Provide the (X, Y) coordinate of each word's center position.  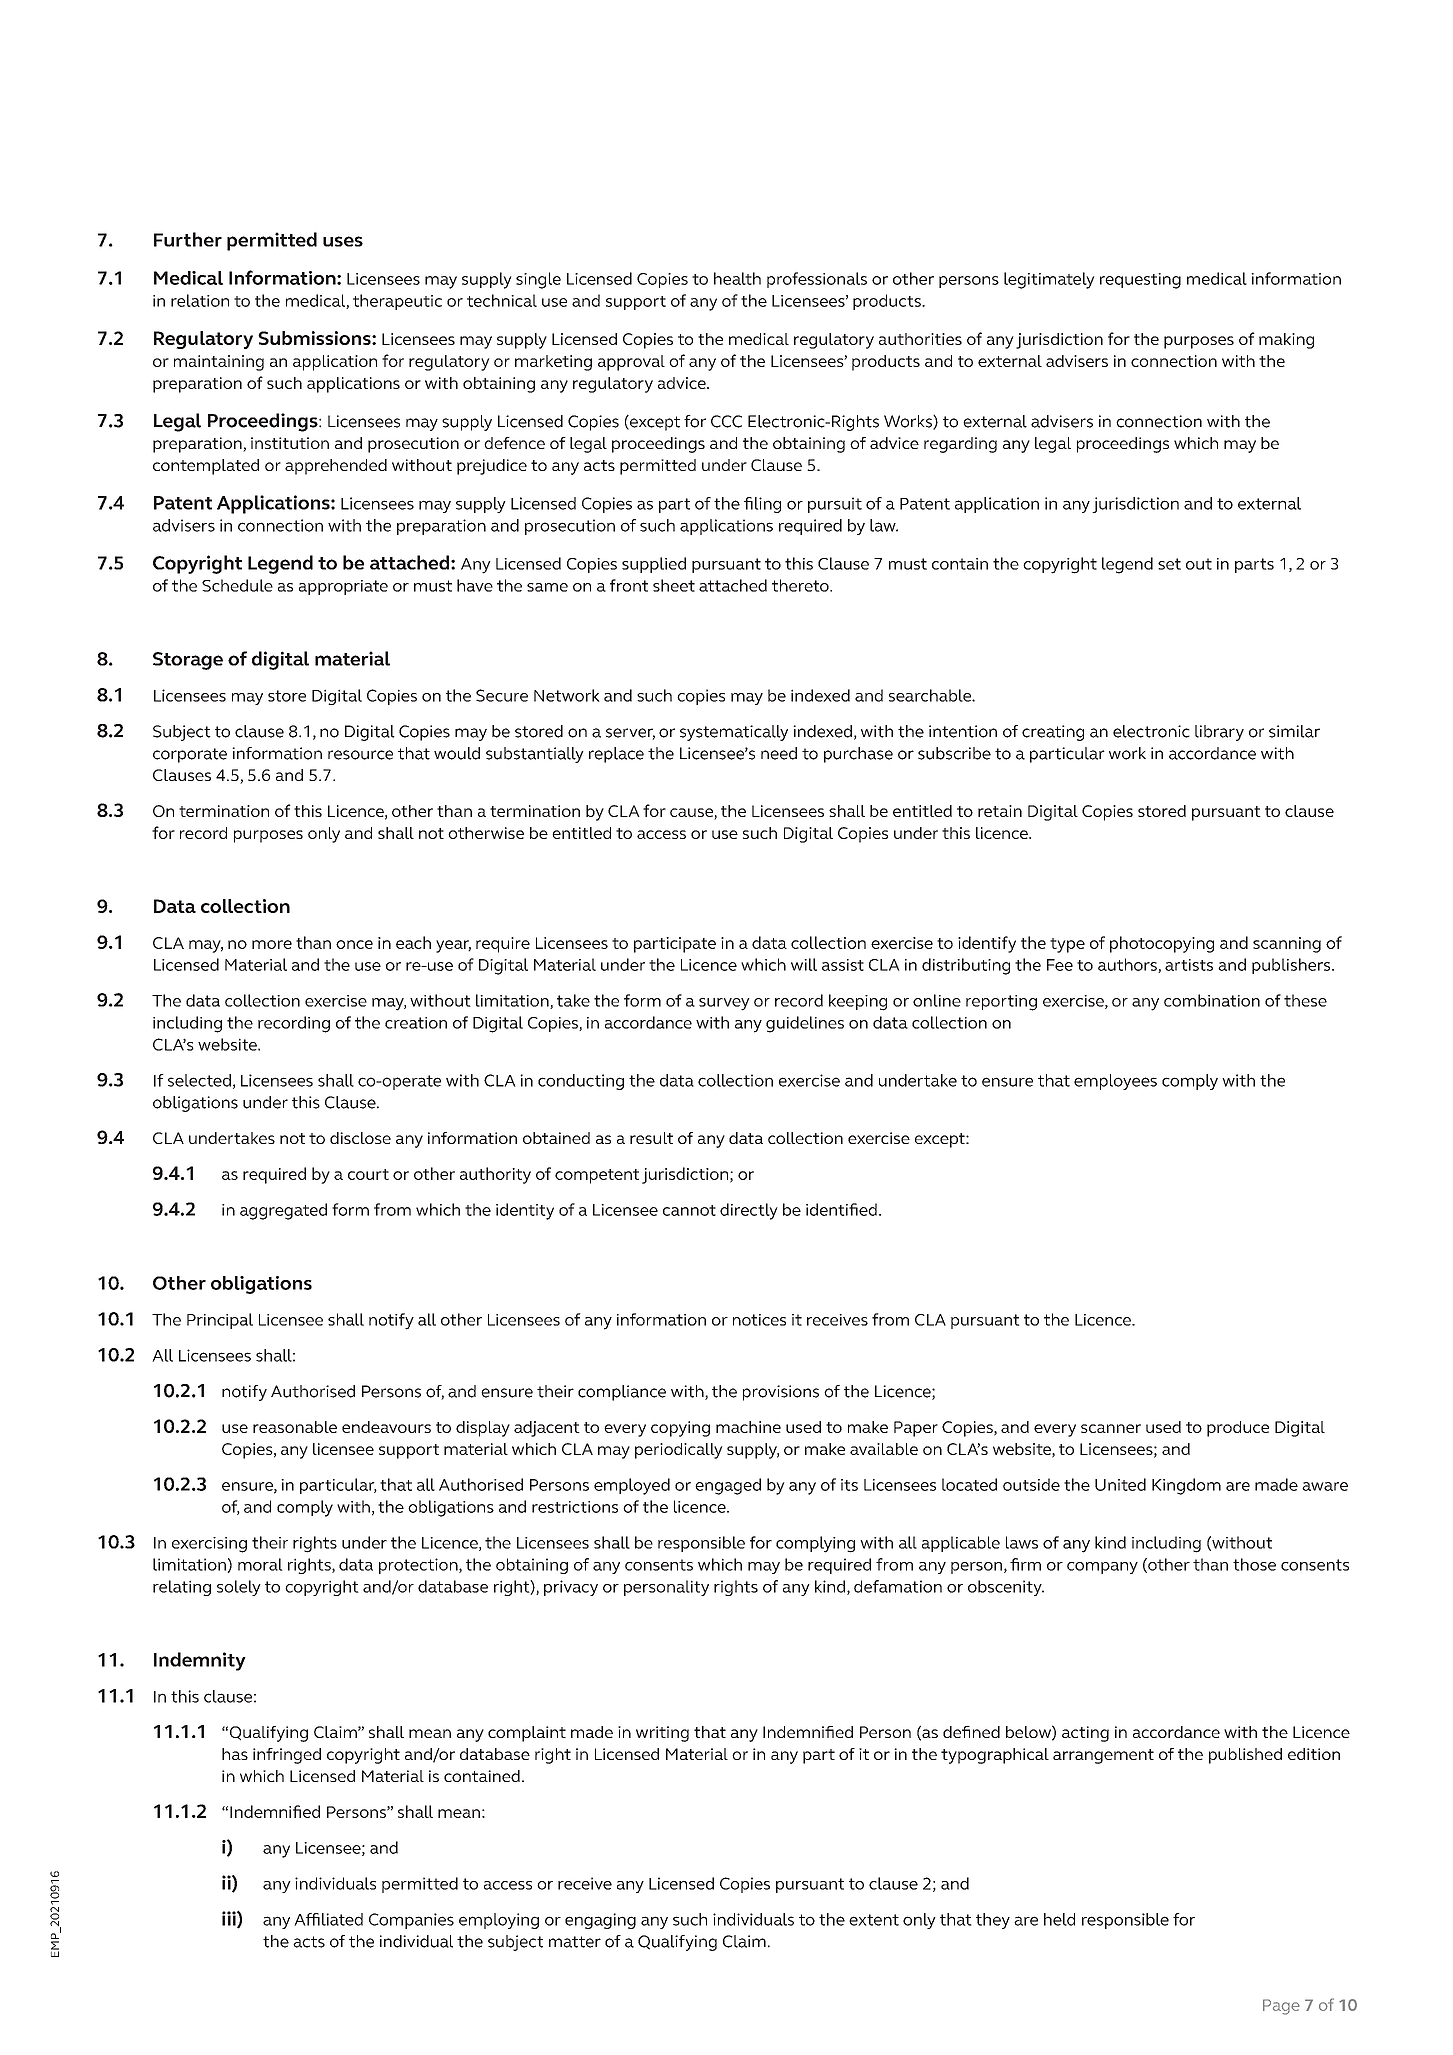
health (737, 278)
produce (1238, 1429)
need (779, 753)
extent (874, 1920)
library (1219, 733)
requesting (1140, 281)
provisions (781, 1393)
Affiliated (328, 1919)
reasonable (295, 1427)
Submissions (315, 338)
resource (360, 755)
